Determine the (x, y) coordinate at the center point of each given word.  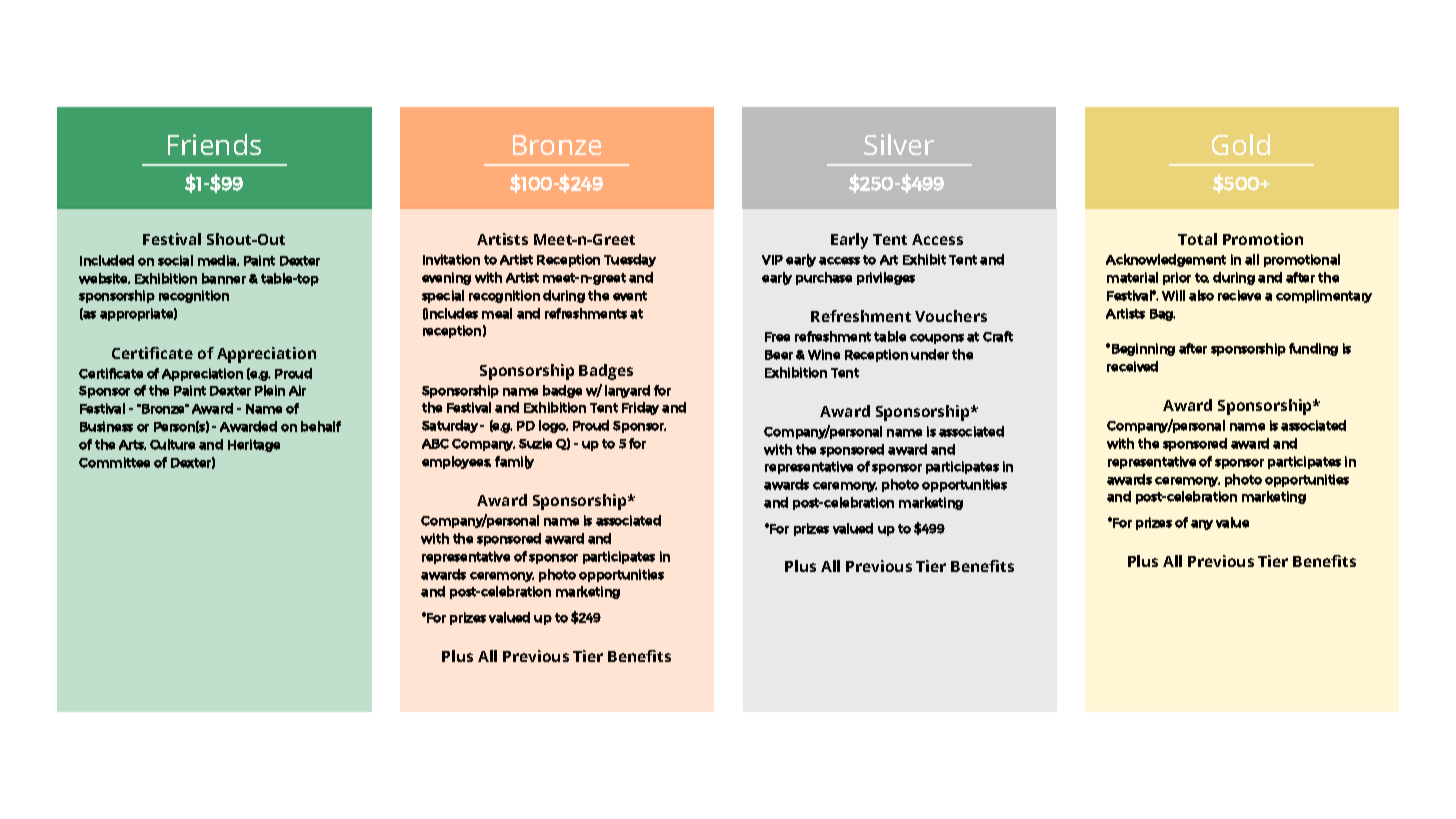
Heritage (254, 445)
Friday (640, 408)
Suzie (535, 443)
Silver (899, 144)
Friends (214, 144)
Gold (1241, 144)
